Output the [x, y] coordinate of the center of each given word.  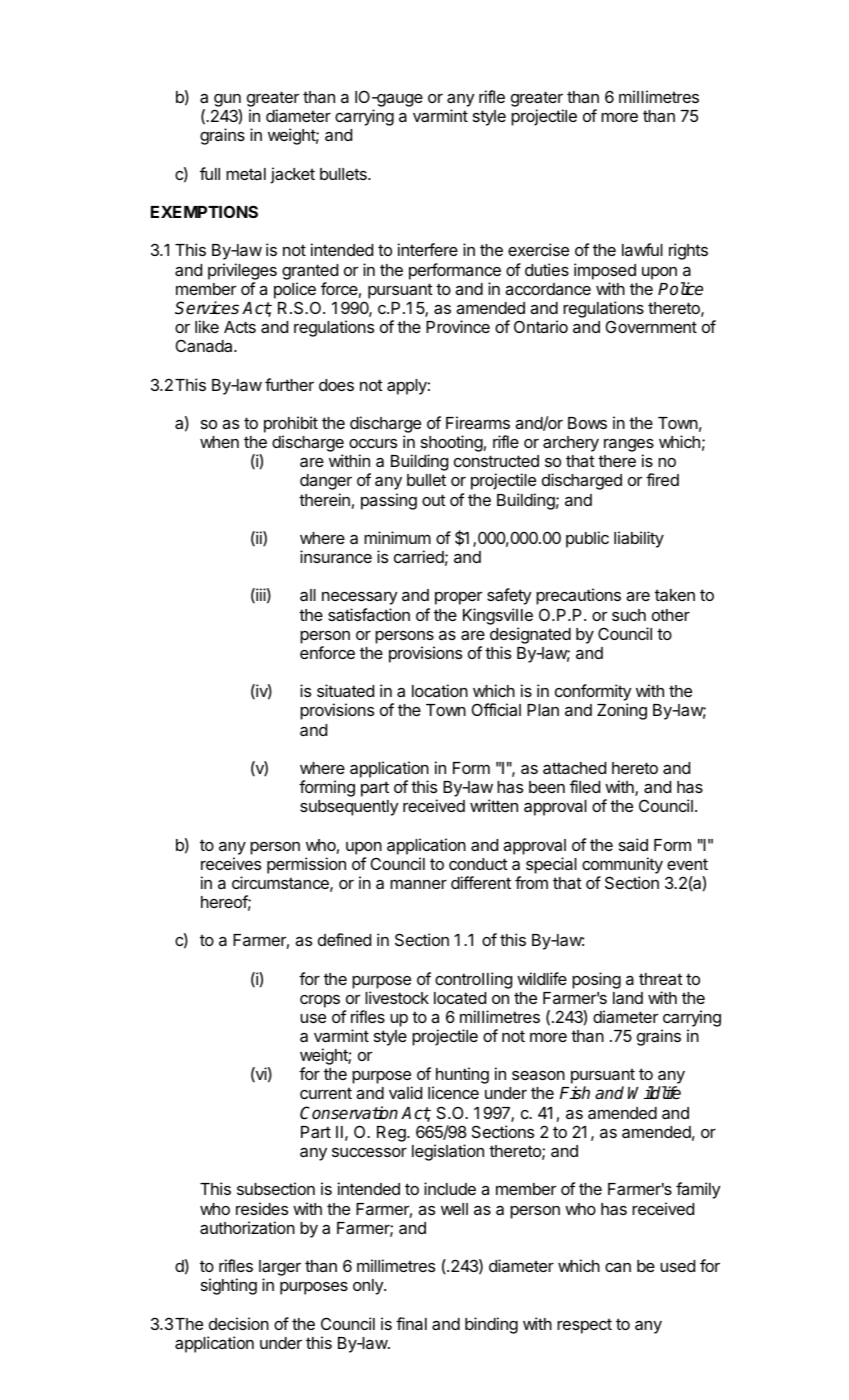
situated [345, 690]
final [411, 1323]
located [460, 998]
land [628, 998]
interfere [428, 249]
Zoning [622, 711]
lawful [642, 249]
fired [662, 479]
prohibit [291, 424]
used [677, 1266]
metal [246, 174]
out [434, 500]
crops [320, 1001]
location [440, 690]
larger [280, 1269]
